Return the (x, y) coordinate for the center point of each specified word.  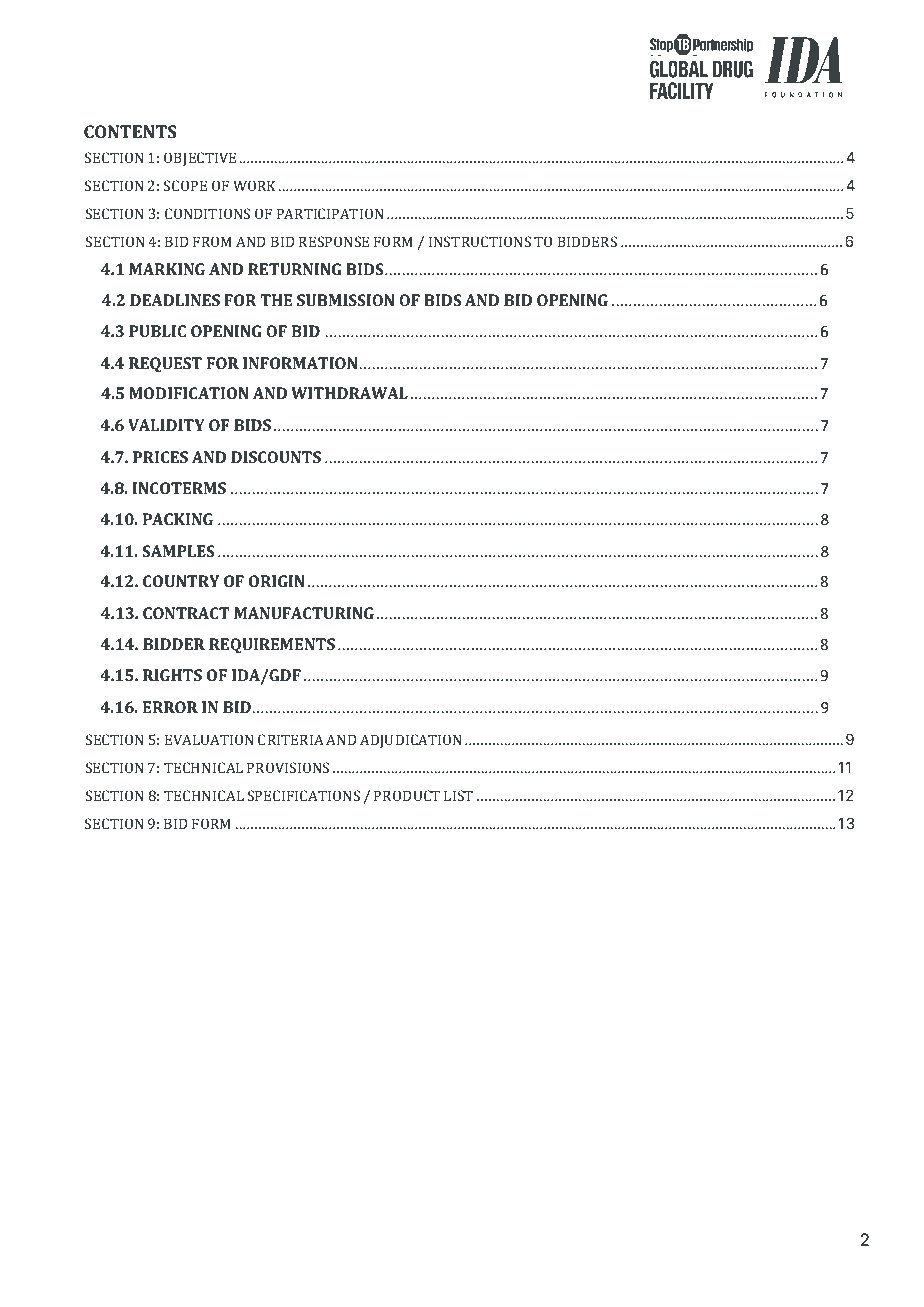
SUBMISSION (345, 300)
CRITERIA (291, 739)
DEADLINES (175, 300)
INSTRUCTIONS (480, 241)
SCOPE (185, 185)
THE (276, 300)
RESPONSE (334, 241)
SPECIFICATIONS (304, 795)
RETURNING (295, 269)
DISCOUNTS (276, 457)
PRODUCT (407, 795)
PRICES (160, 457)
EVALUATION (209, 739)
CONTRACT (186, 613)
